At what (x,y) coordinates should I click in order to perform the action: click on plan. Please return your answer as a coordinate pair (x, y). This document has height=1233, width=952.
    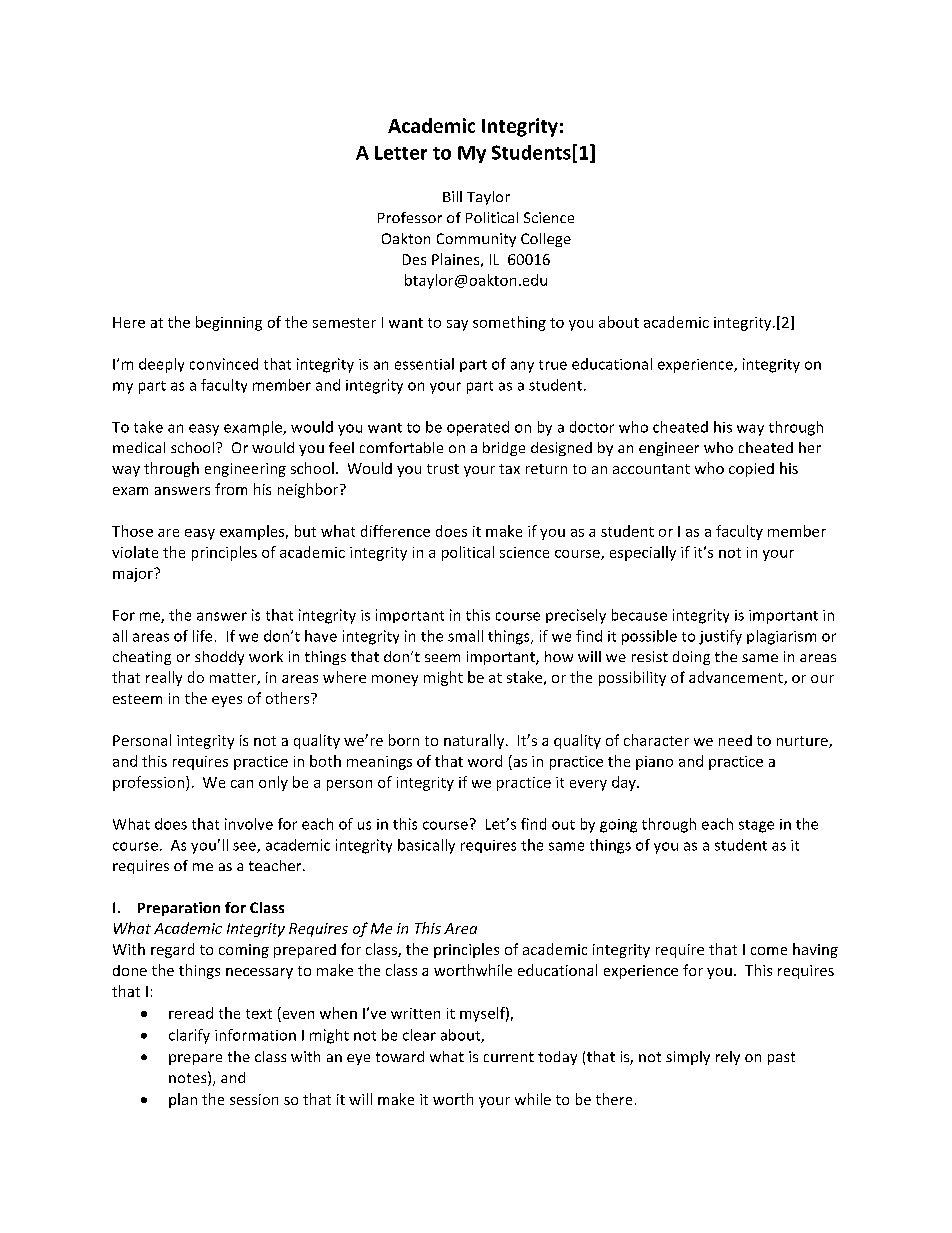
    Looking at the image, I should click on (183, 1100).
